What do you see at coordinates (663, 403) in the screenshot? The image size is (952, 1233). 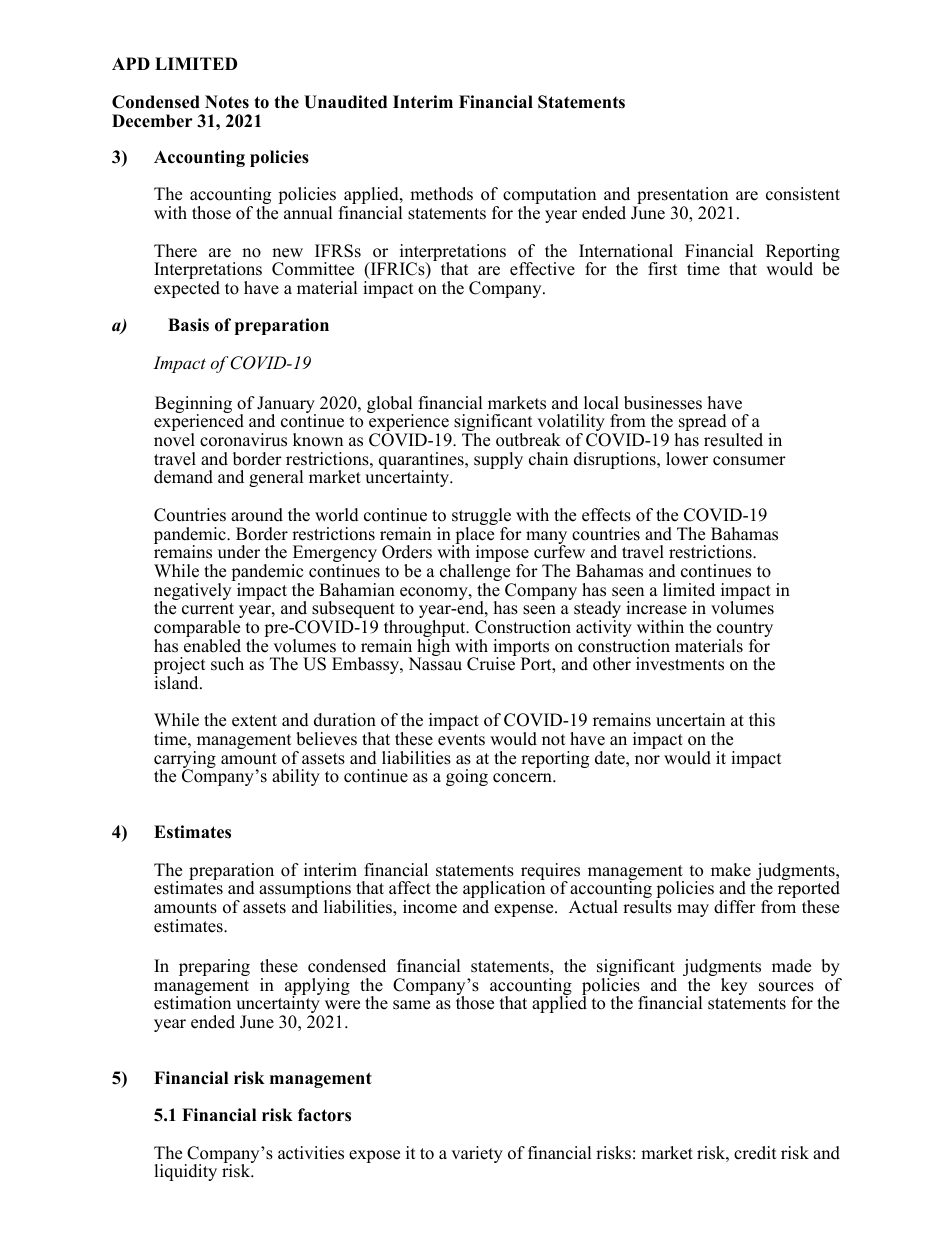 I see `businesses` at bounding box center [663, 403].
